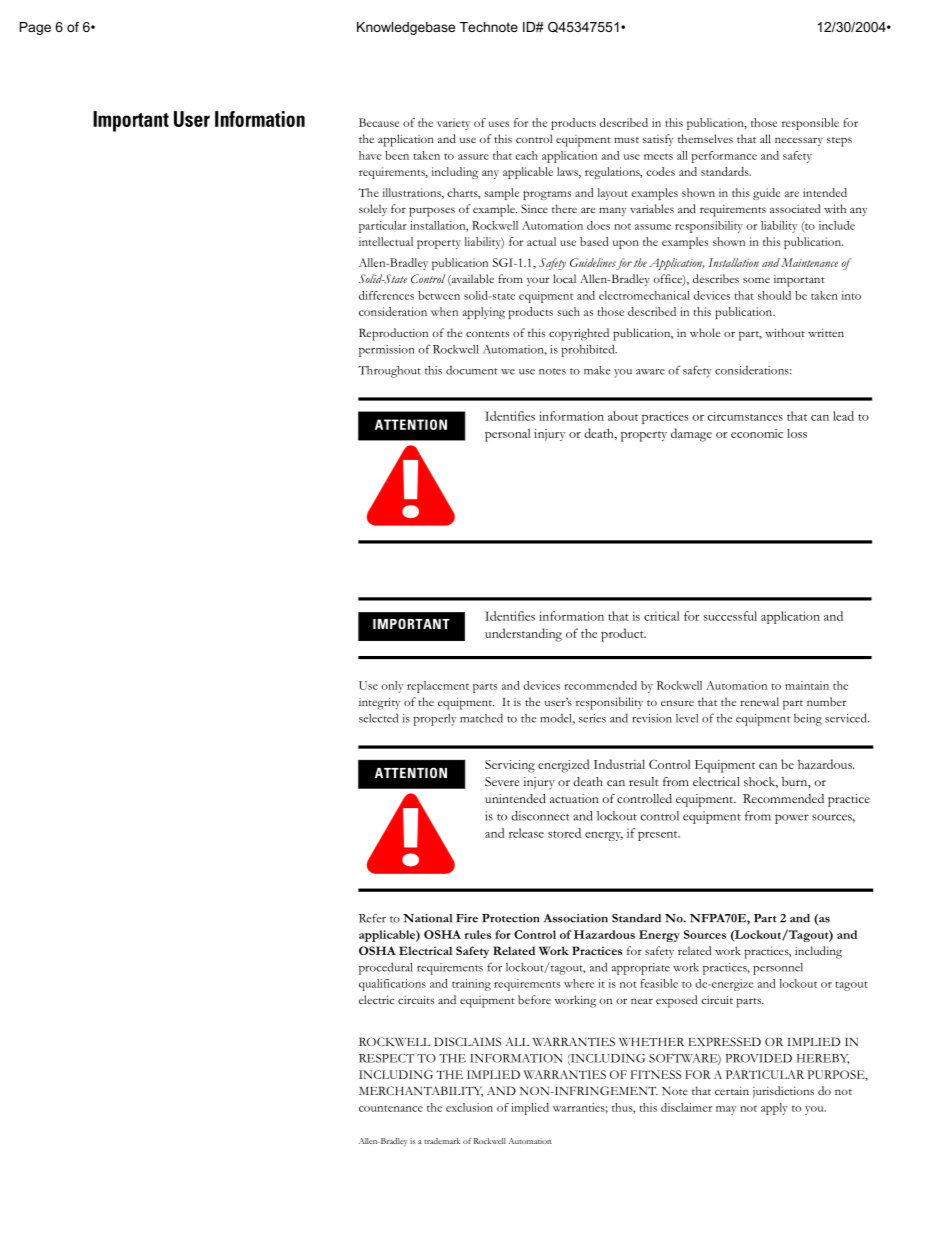  I want to click on about, so click(623, 416).
